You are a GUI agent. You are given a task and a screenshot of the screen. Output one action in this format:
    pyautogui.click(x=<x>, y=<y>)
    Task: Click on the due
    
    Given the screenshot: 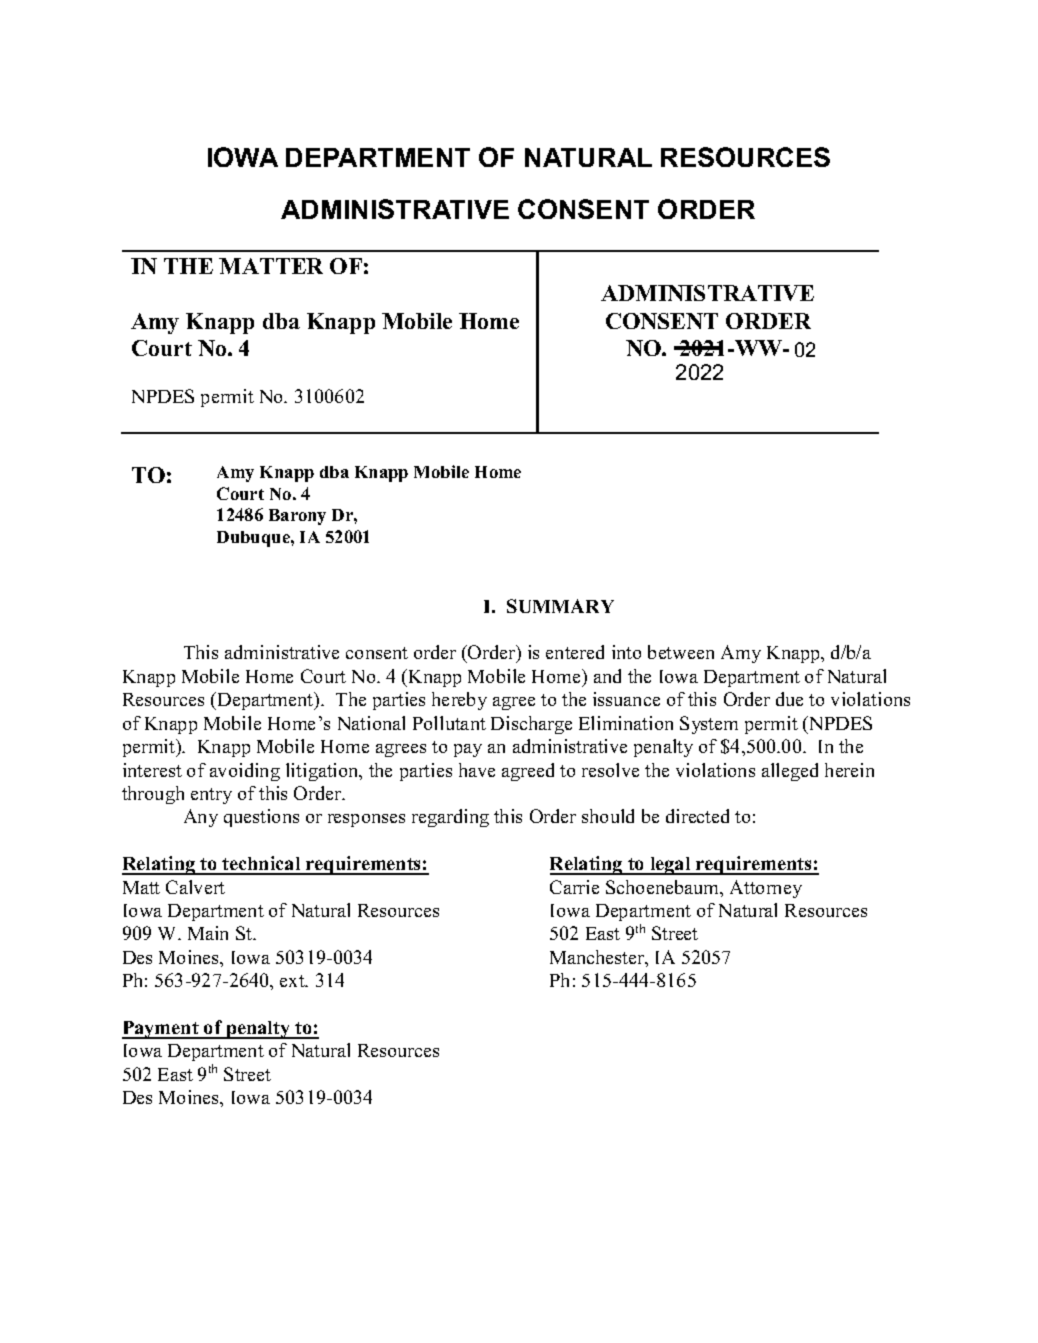 What is the action you would take?
    pyautogui.click(x=789, y=699)
